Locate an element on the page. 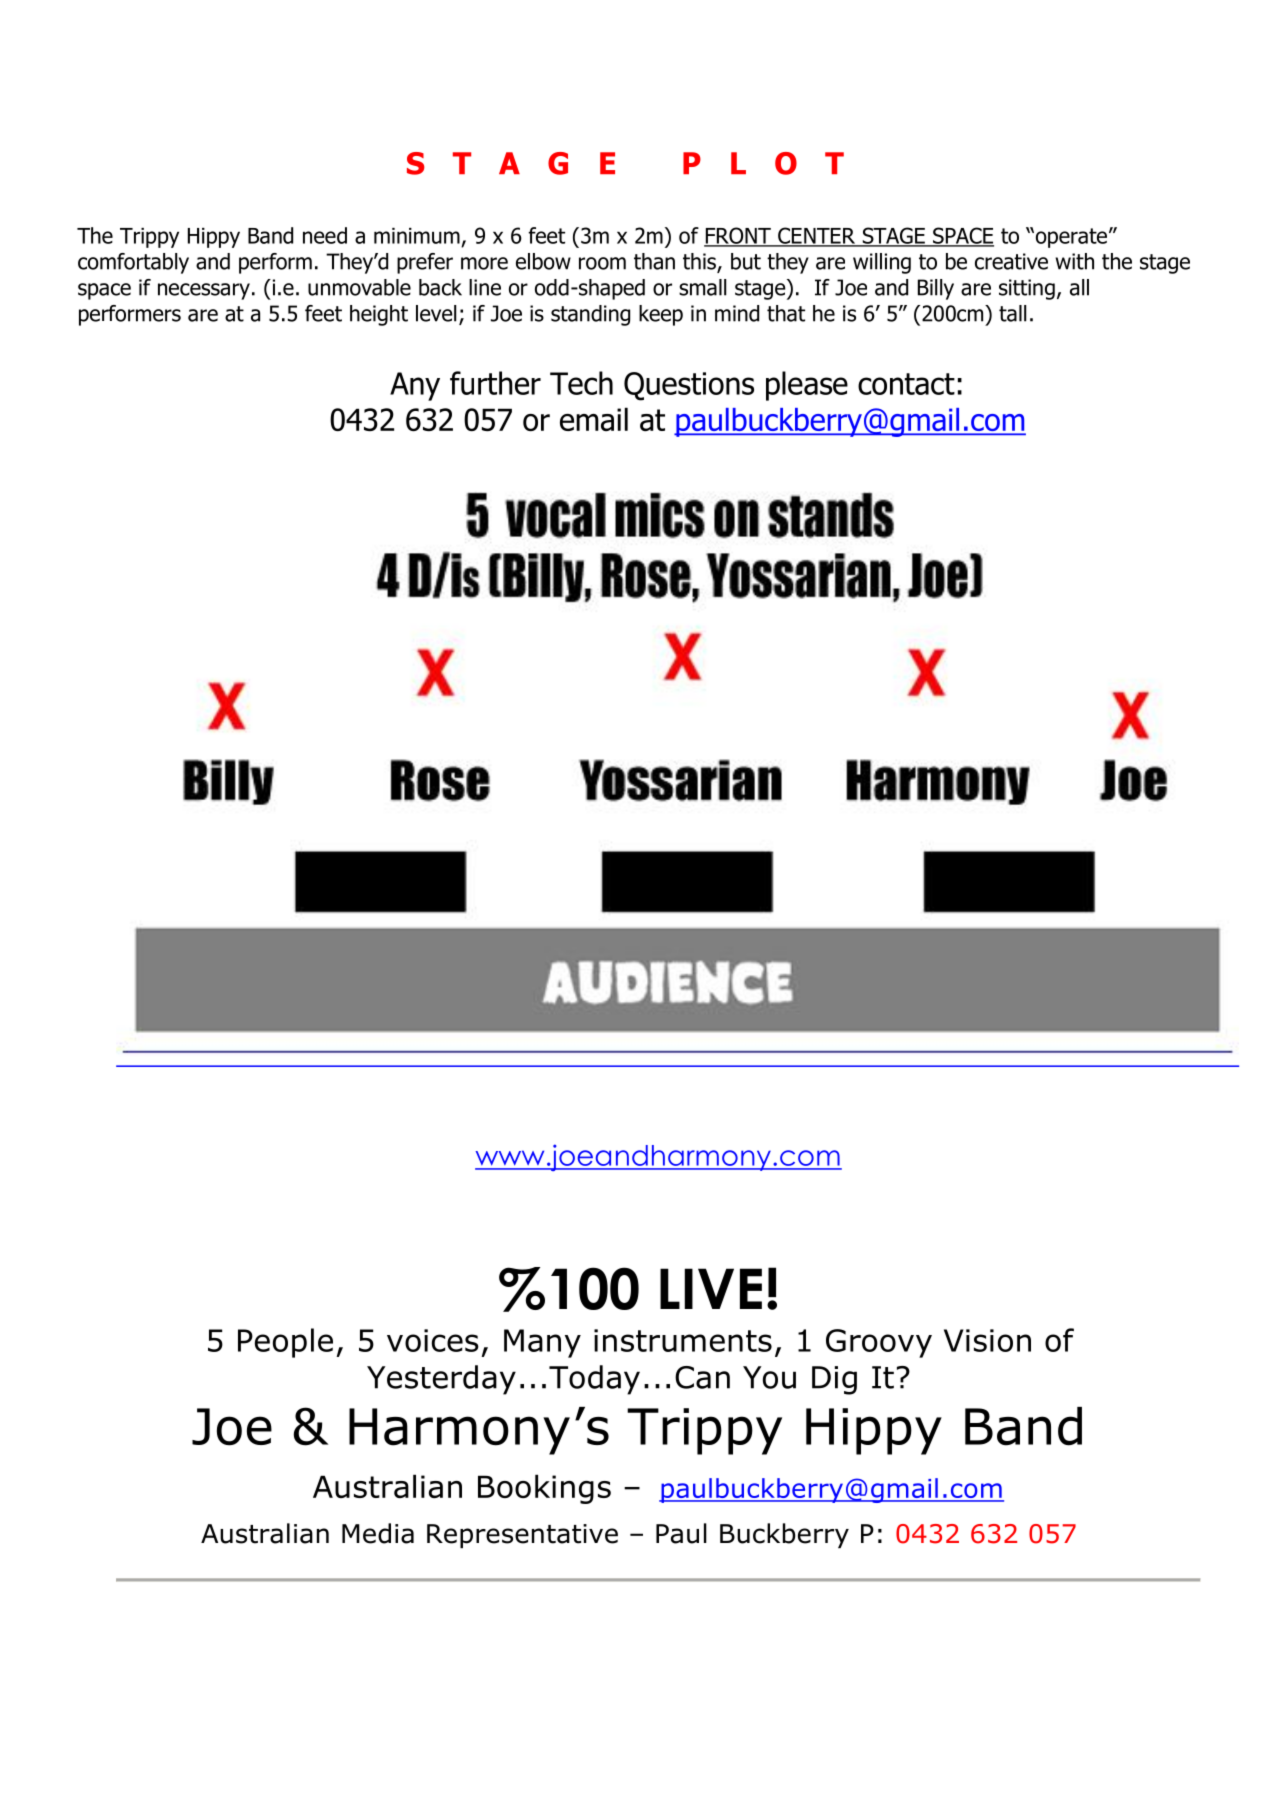 This page has width=1280, height=1811. Media is located at coordinates (378, 1533).
